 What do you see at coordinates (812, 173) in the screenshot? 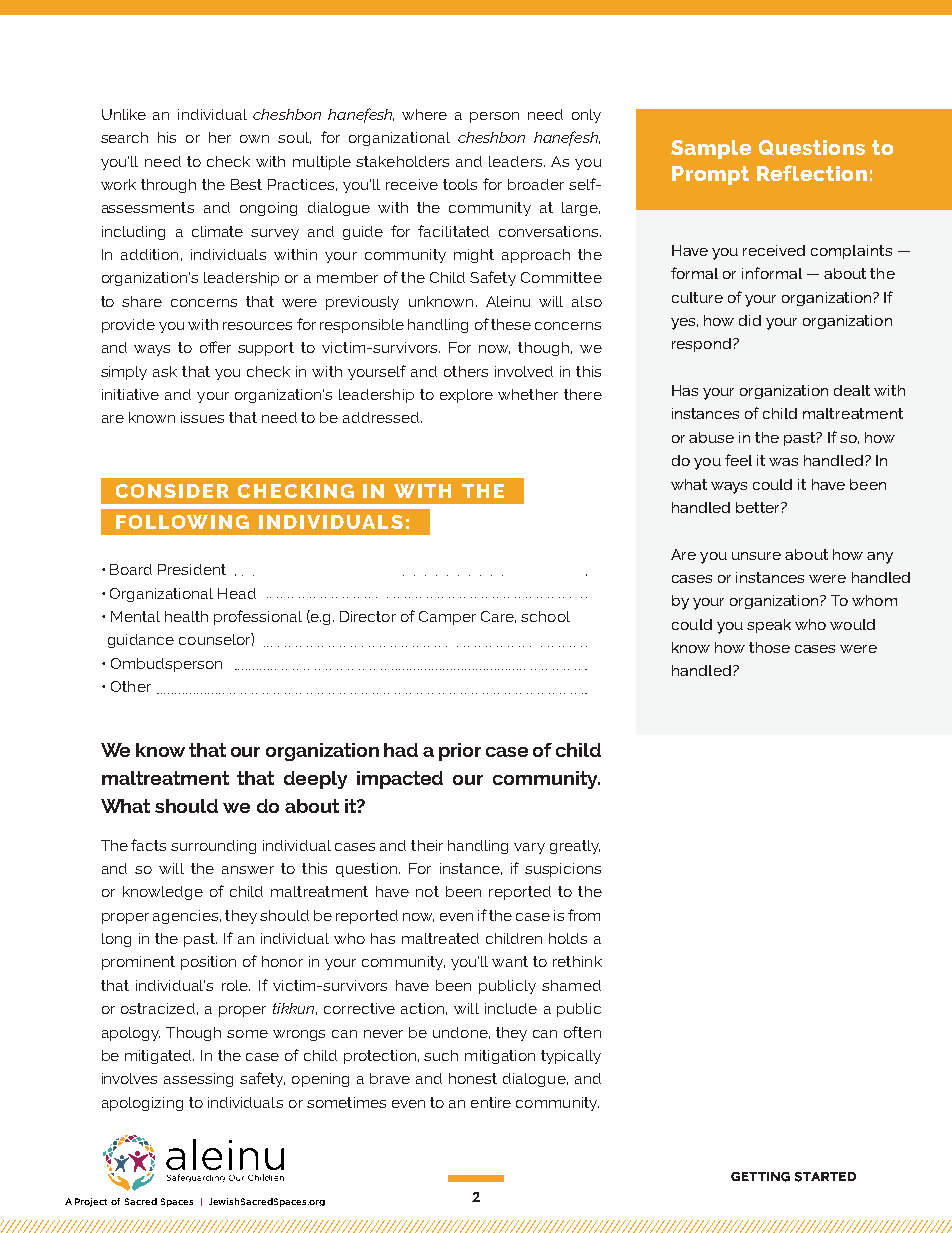
I see `Reflection` at bounding box center [812, 173].
